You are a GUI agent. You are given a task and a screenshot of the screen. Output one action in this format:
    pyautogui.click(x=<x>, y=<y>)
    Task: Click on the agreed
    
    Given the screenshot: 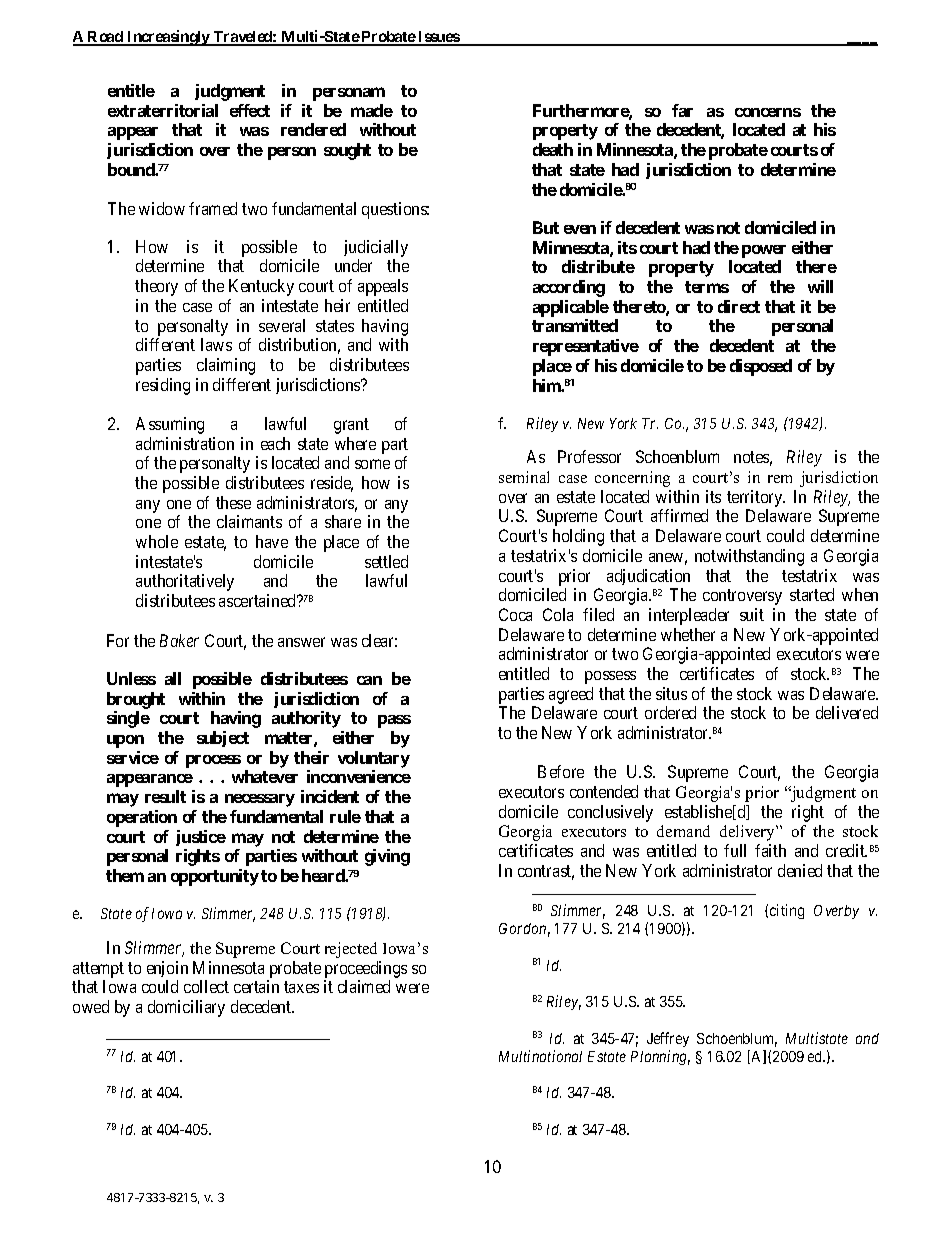 What is the action you would take?
    pyautogui.click(x=571, y=697)
